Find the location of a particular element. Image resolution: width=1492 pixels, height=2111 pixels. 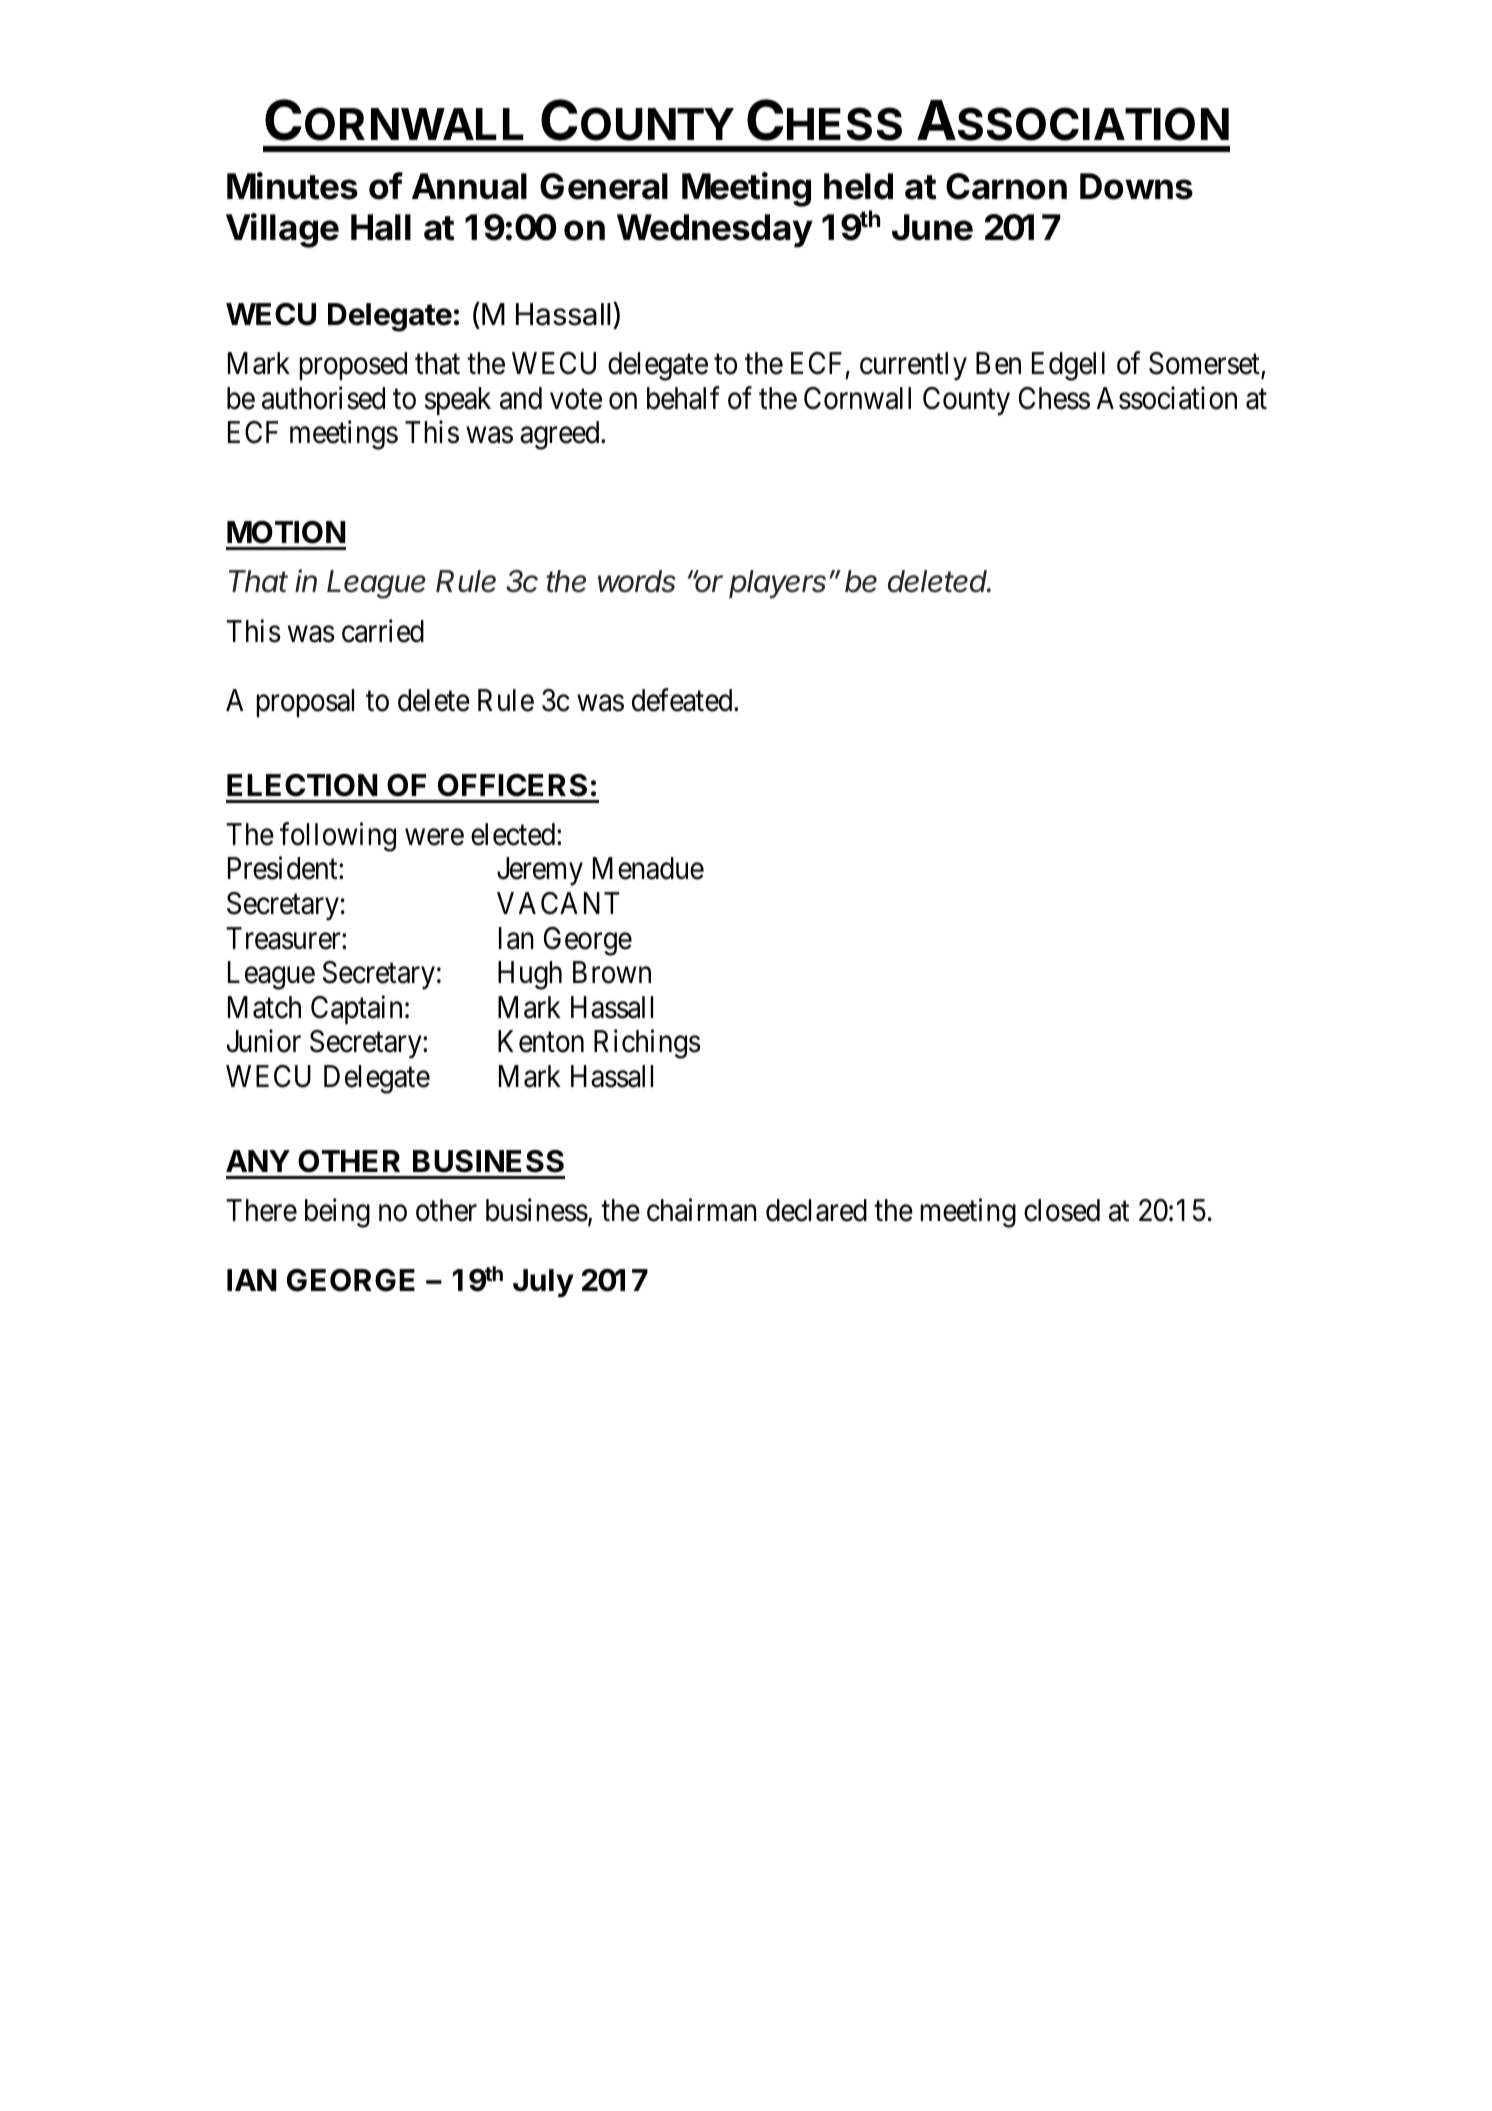

defeated is located at coordinates (683, 700).
